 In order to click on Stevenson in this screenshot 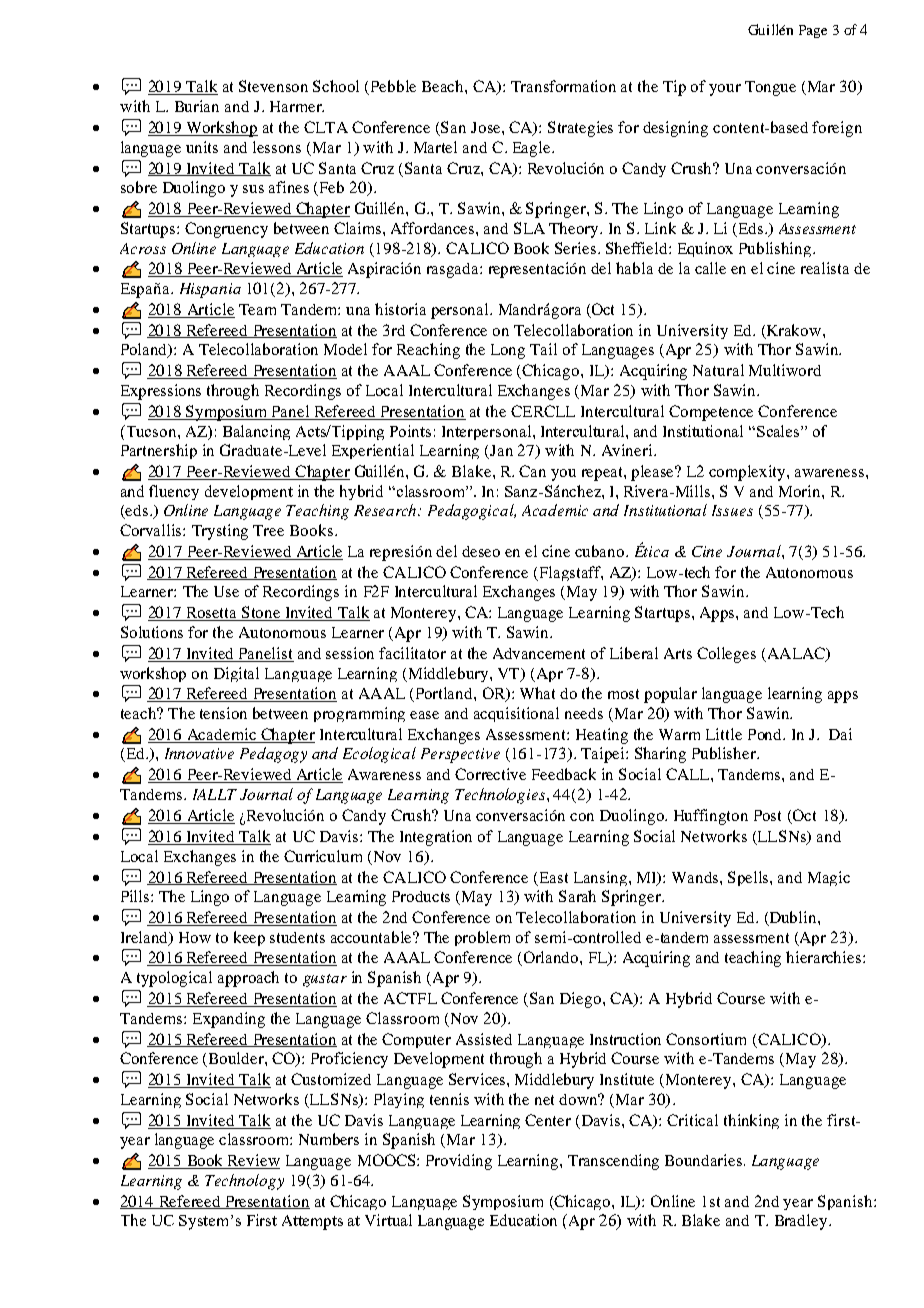, I will do `click(273, 86)`.
